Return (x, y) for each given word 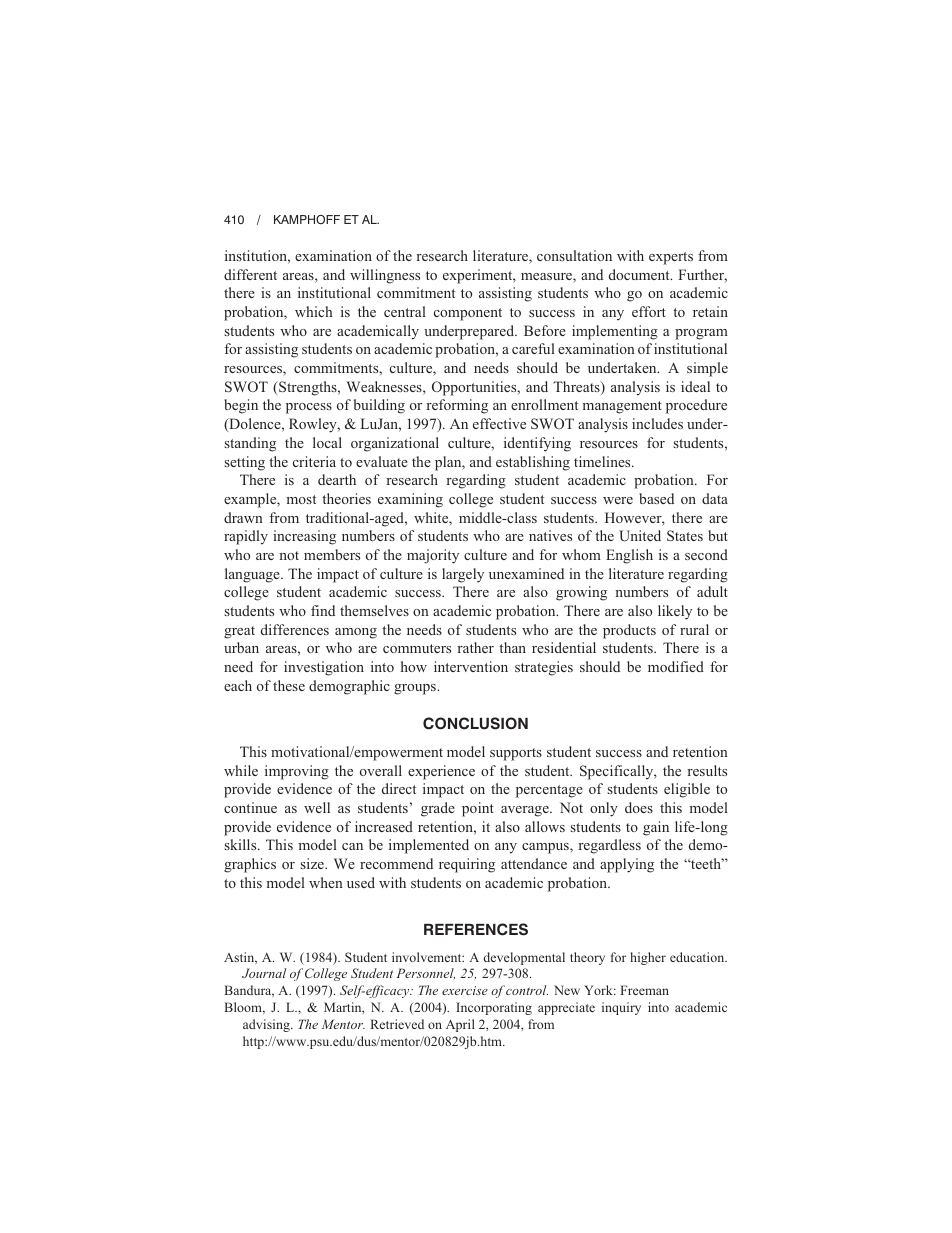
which (314, 311)
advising (267, 1025)
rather (475, 647)
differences (295, 629)
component (468, 314)
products (629, 631)
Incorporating (494, 1008)
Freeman (644, 990)
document (640, 274)
